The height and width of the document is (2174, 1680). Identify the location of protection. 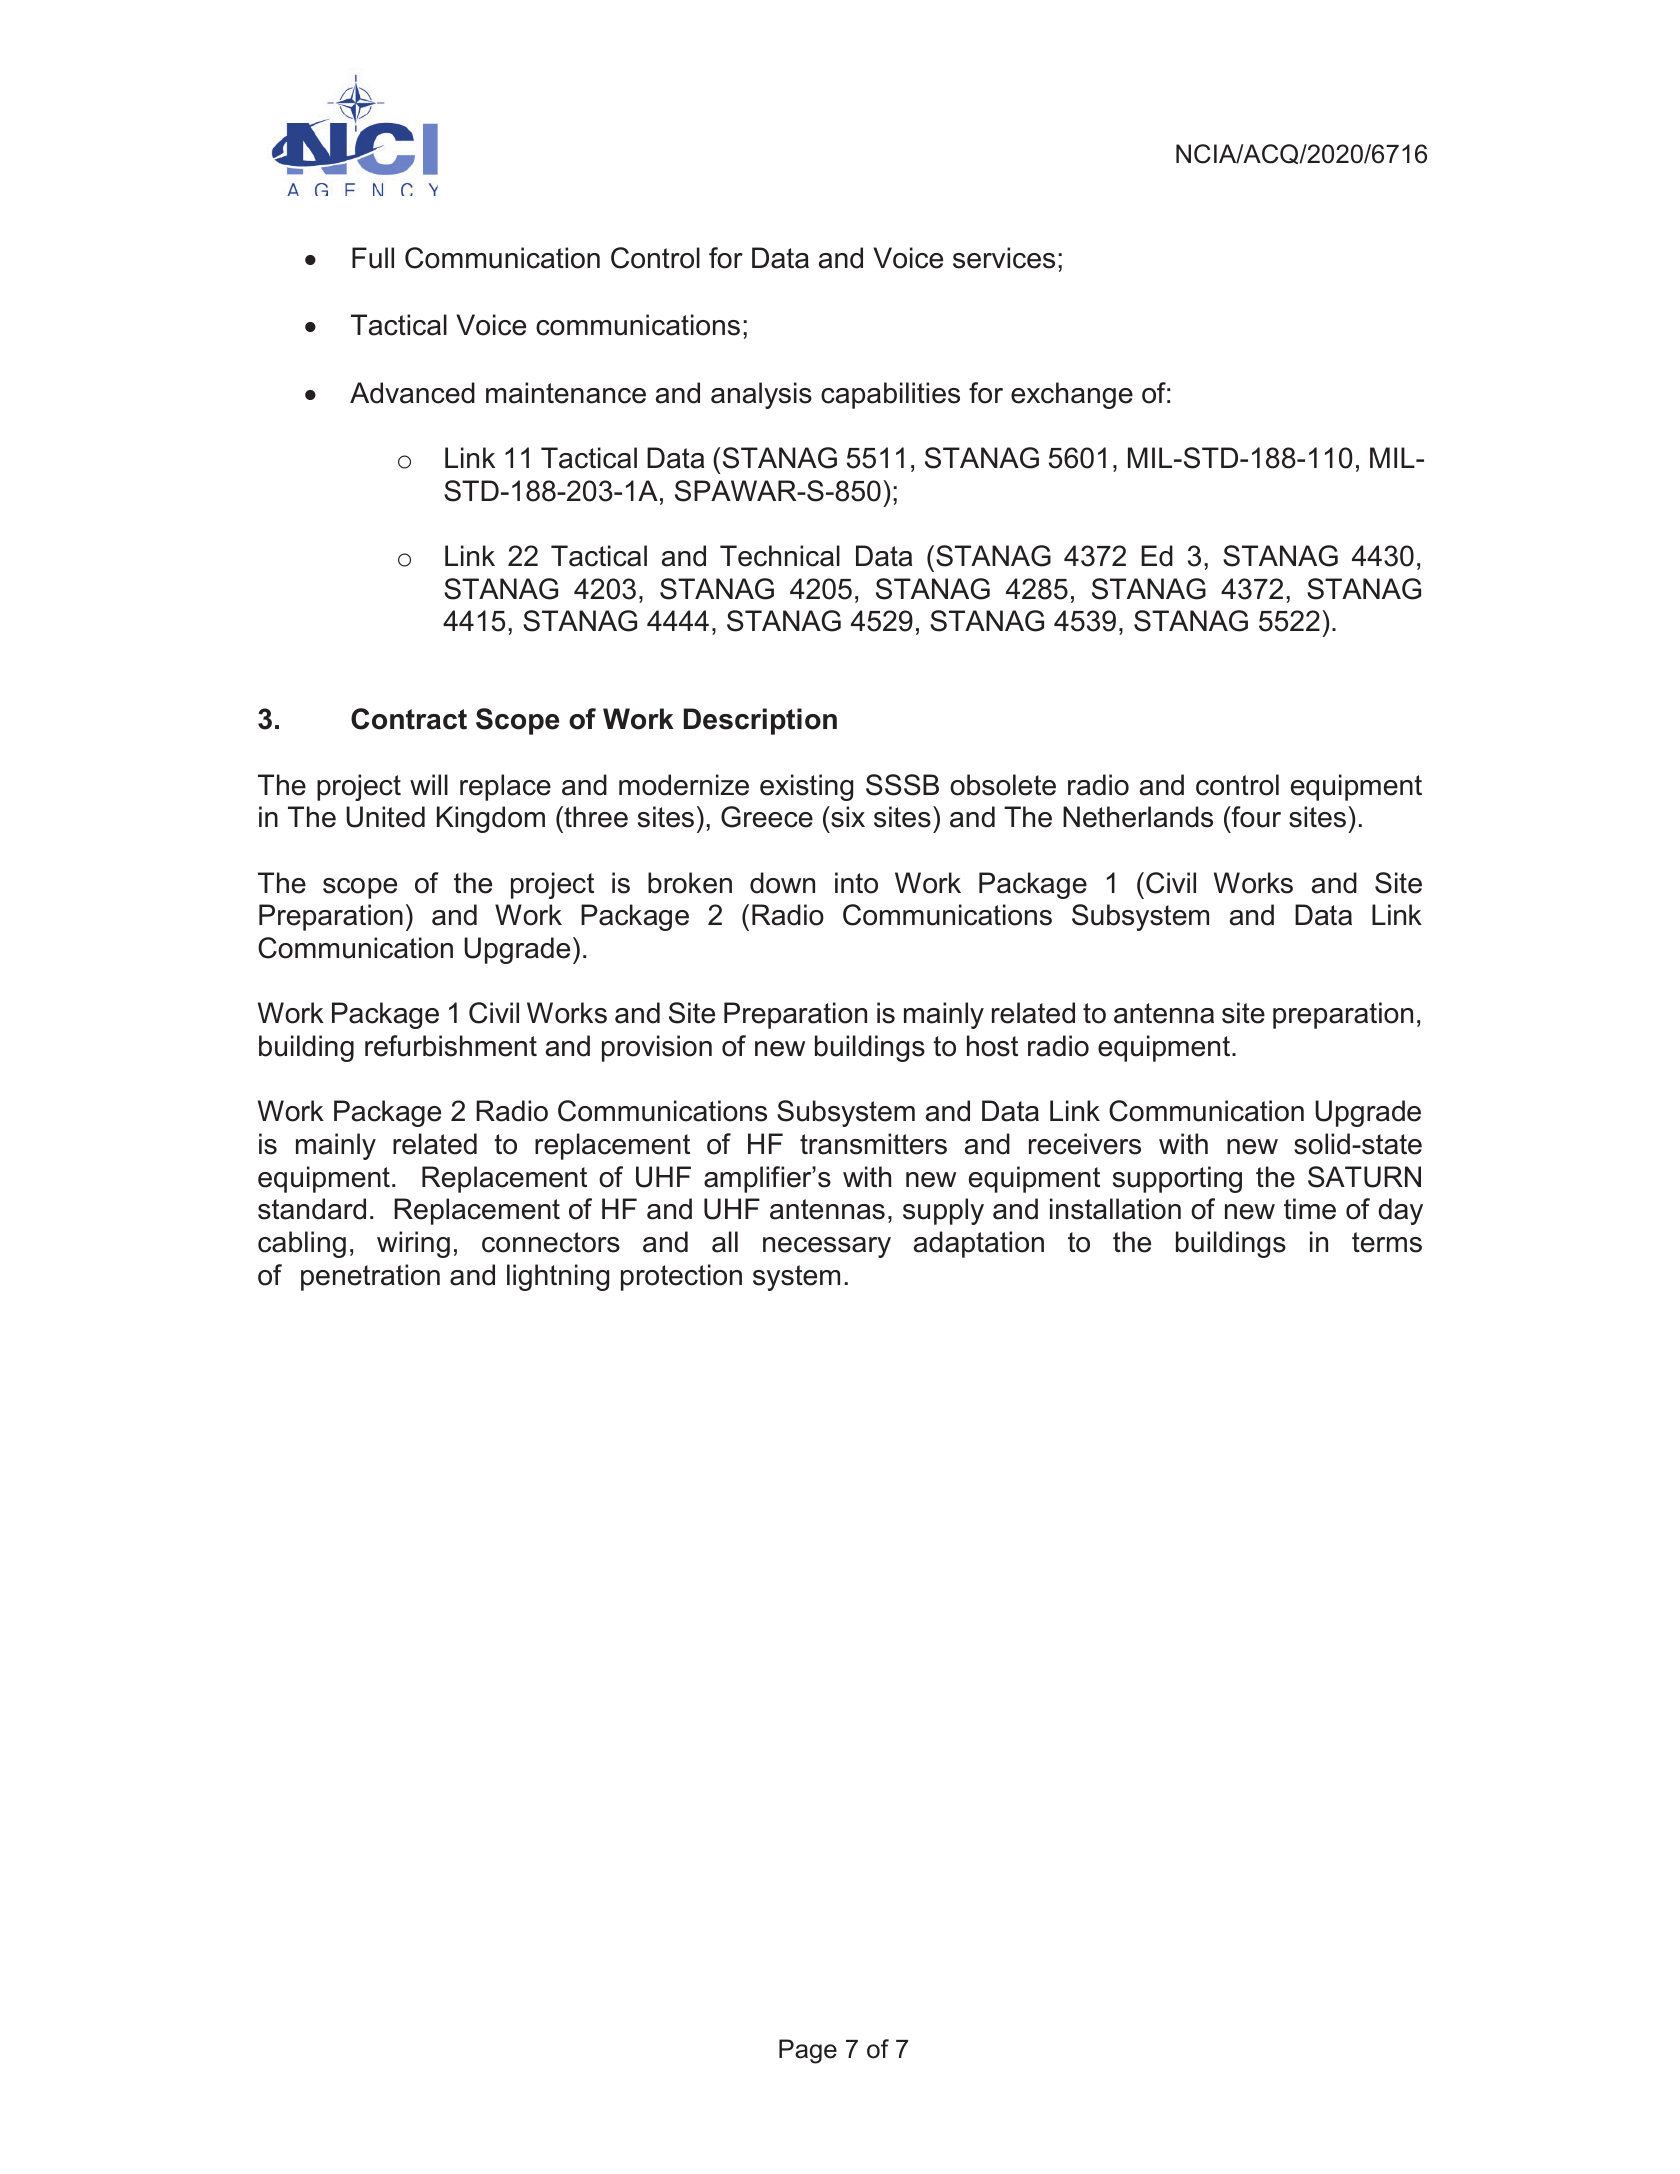
(681, 1277).
